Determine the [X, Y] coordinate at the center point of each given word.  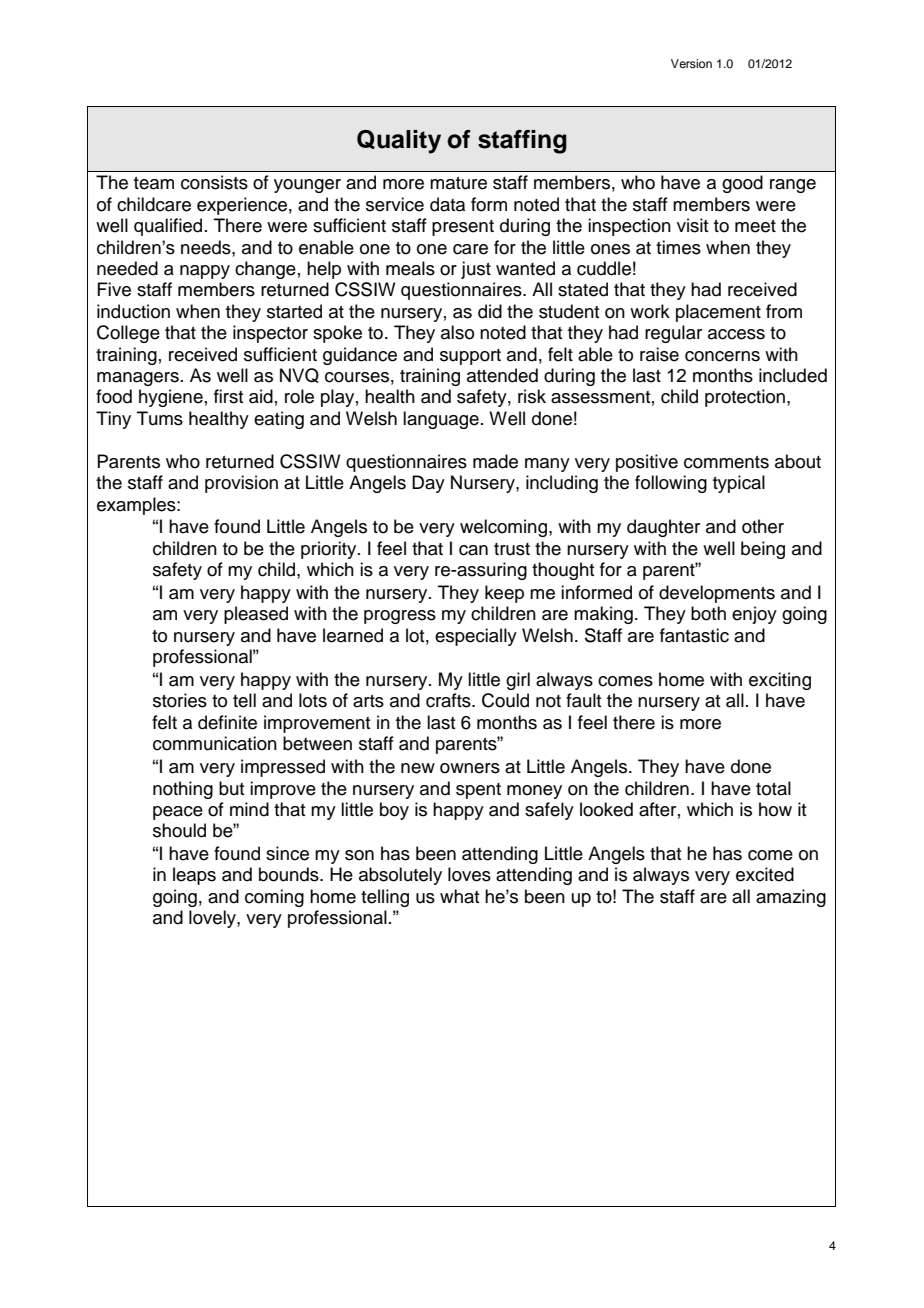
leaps [194, 876]
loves [469, 874]
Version [691, 63]
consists [214, 182]
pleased [256, 615]
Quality [399, 142]
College [128, 334]
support [470, 357]
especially [476, 637]
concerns [722, 356]
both [708, 613]
